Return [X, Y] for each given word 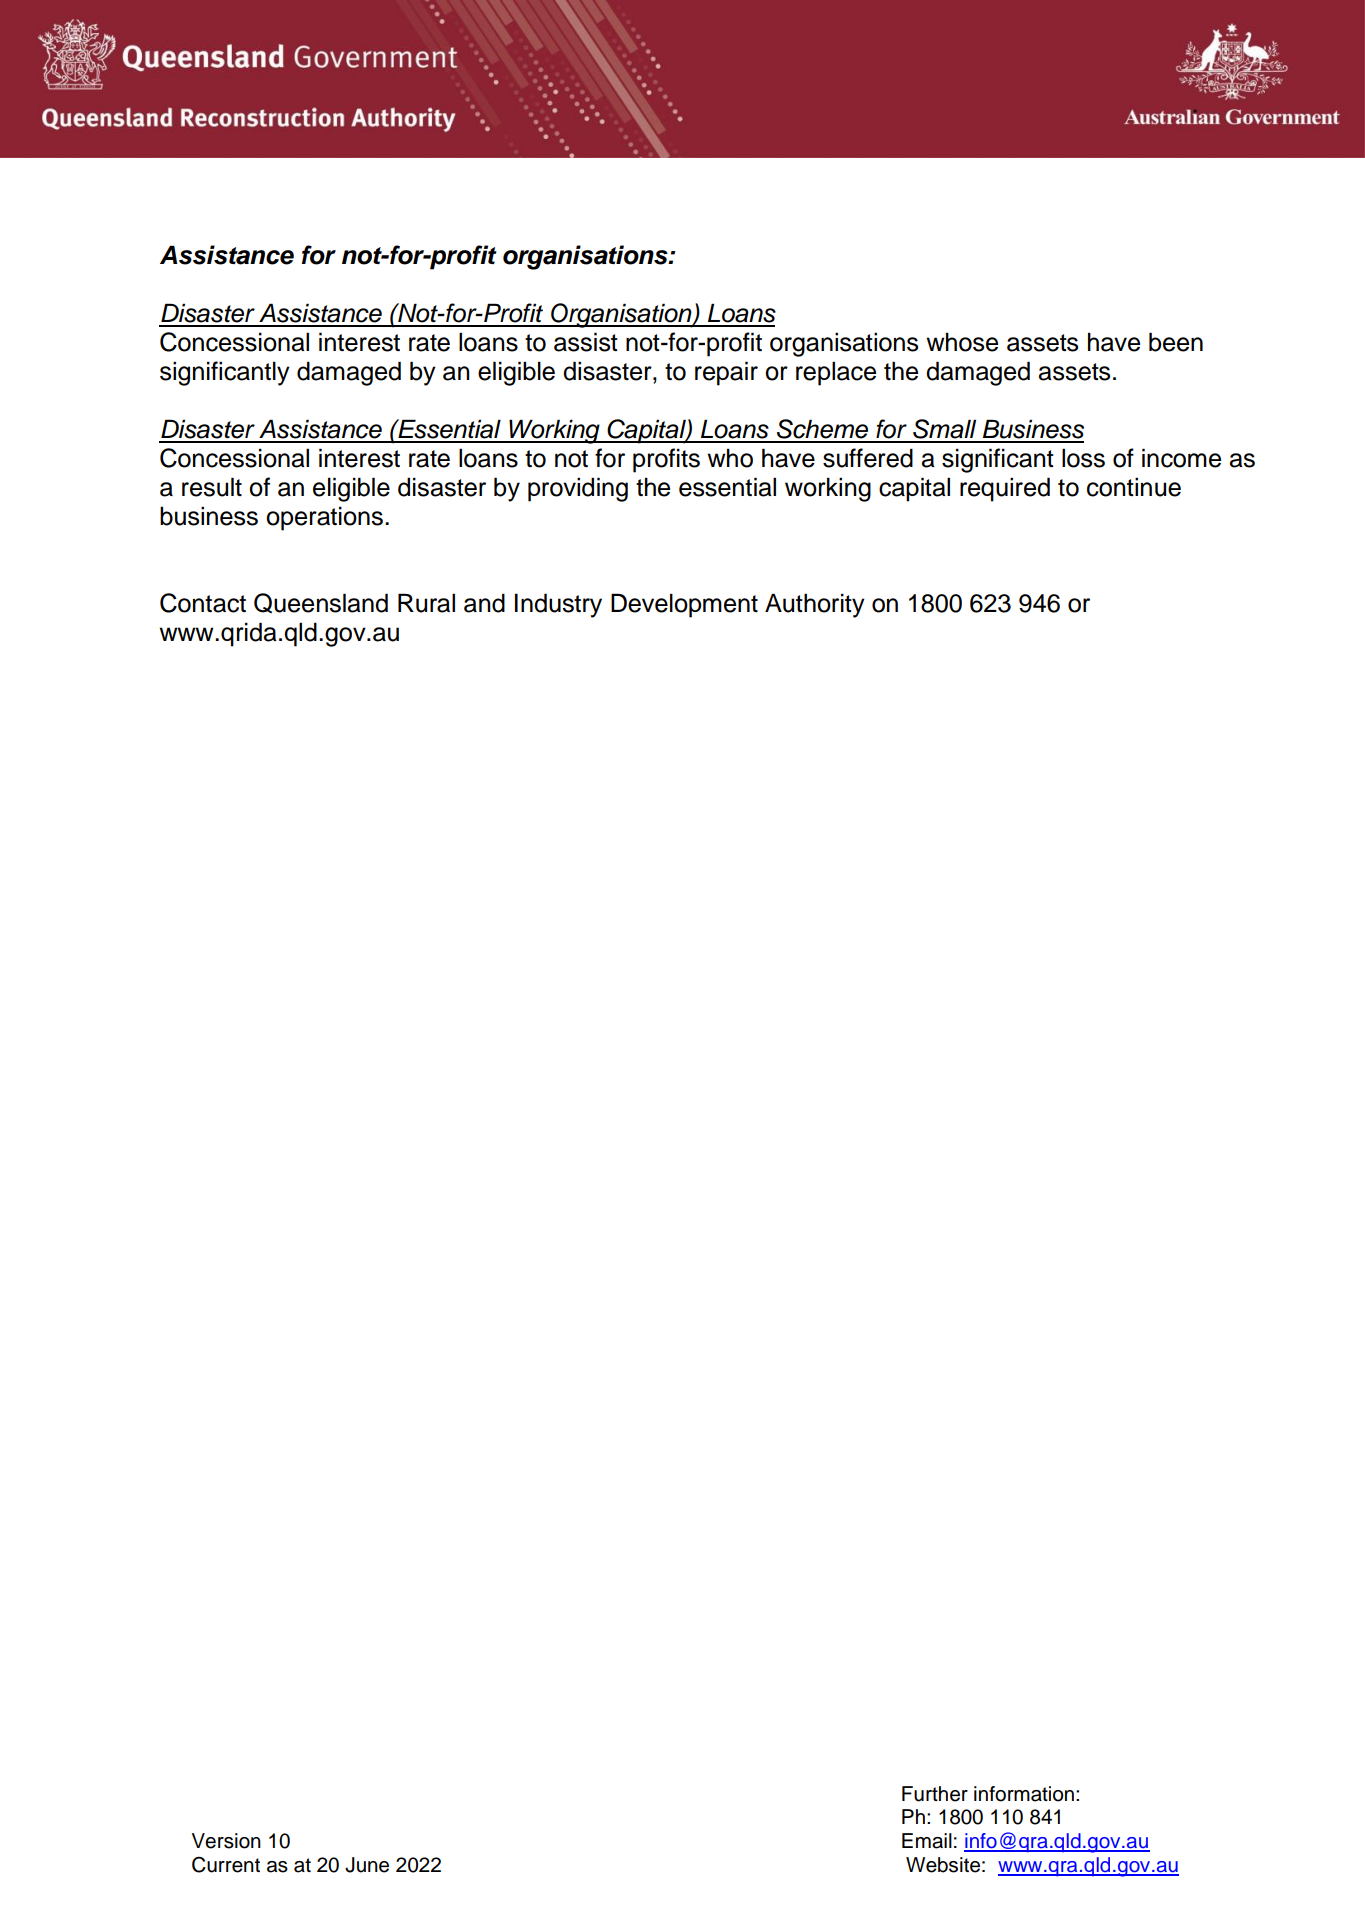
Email [927, 1841]
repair [726, 373]
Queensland [321, 603]
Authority [815, 605]
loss [1083, 458]
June [367, 1865]
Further [935, 1794]
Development [684, 605]
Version [226, 1841]
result [212, 487]
